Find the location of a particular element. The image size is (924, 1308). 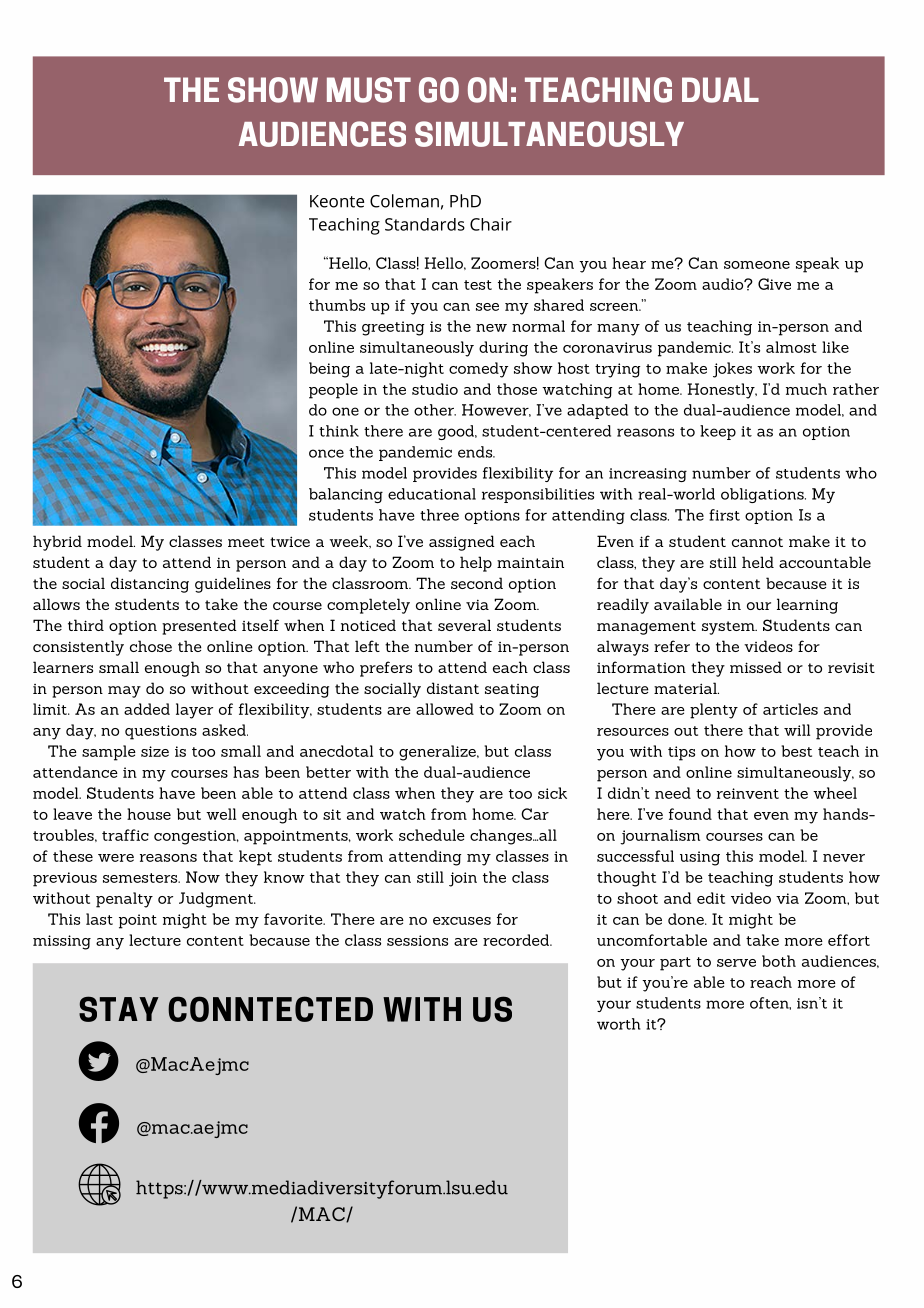

held is located at coordinates (758, 562).
